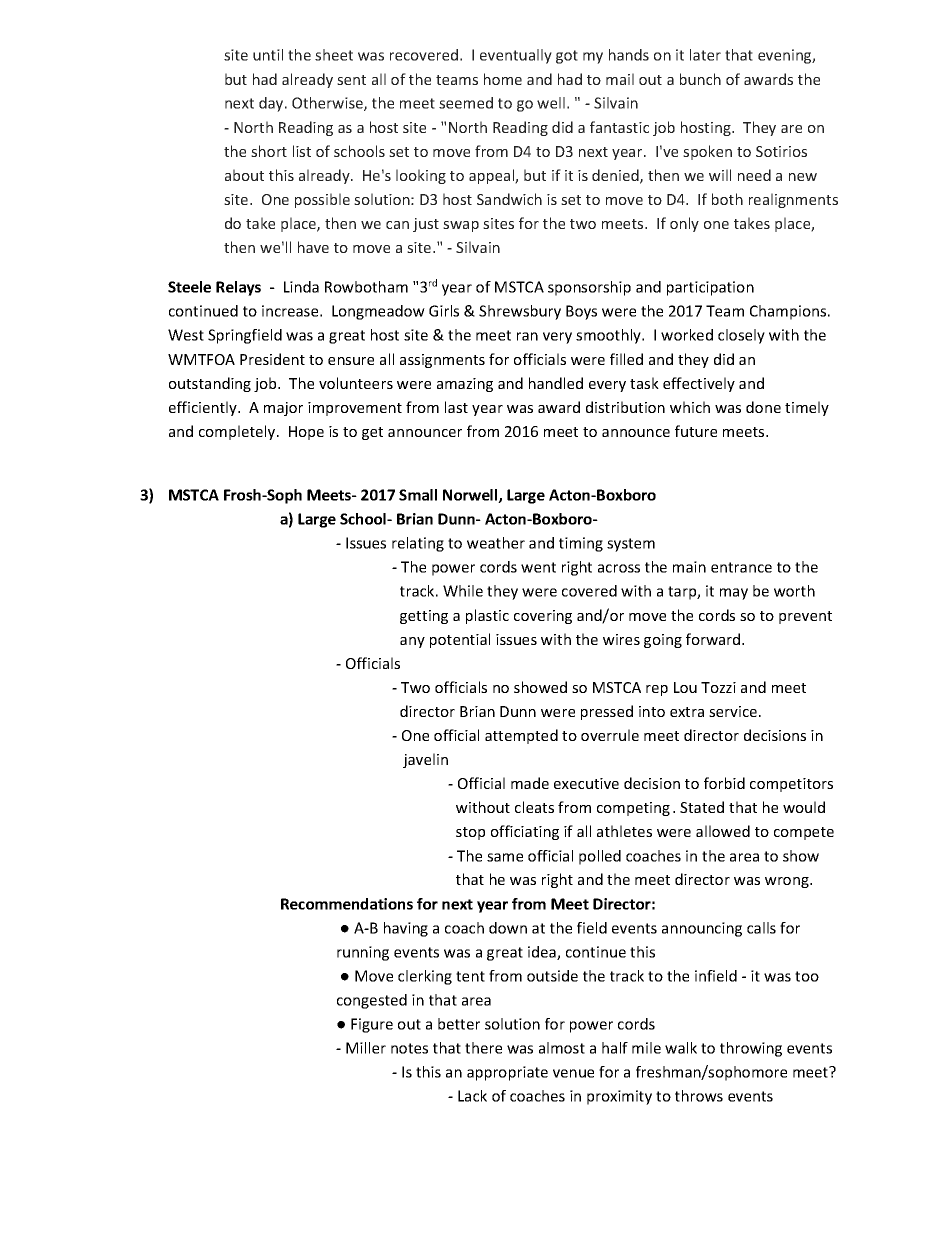 The image size is (952, 1233). Describe the element at coordinates (503, 79) in the image. I see `home` at that location.
